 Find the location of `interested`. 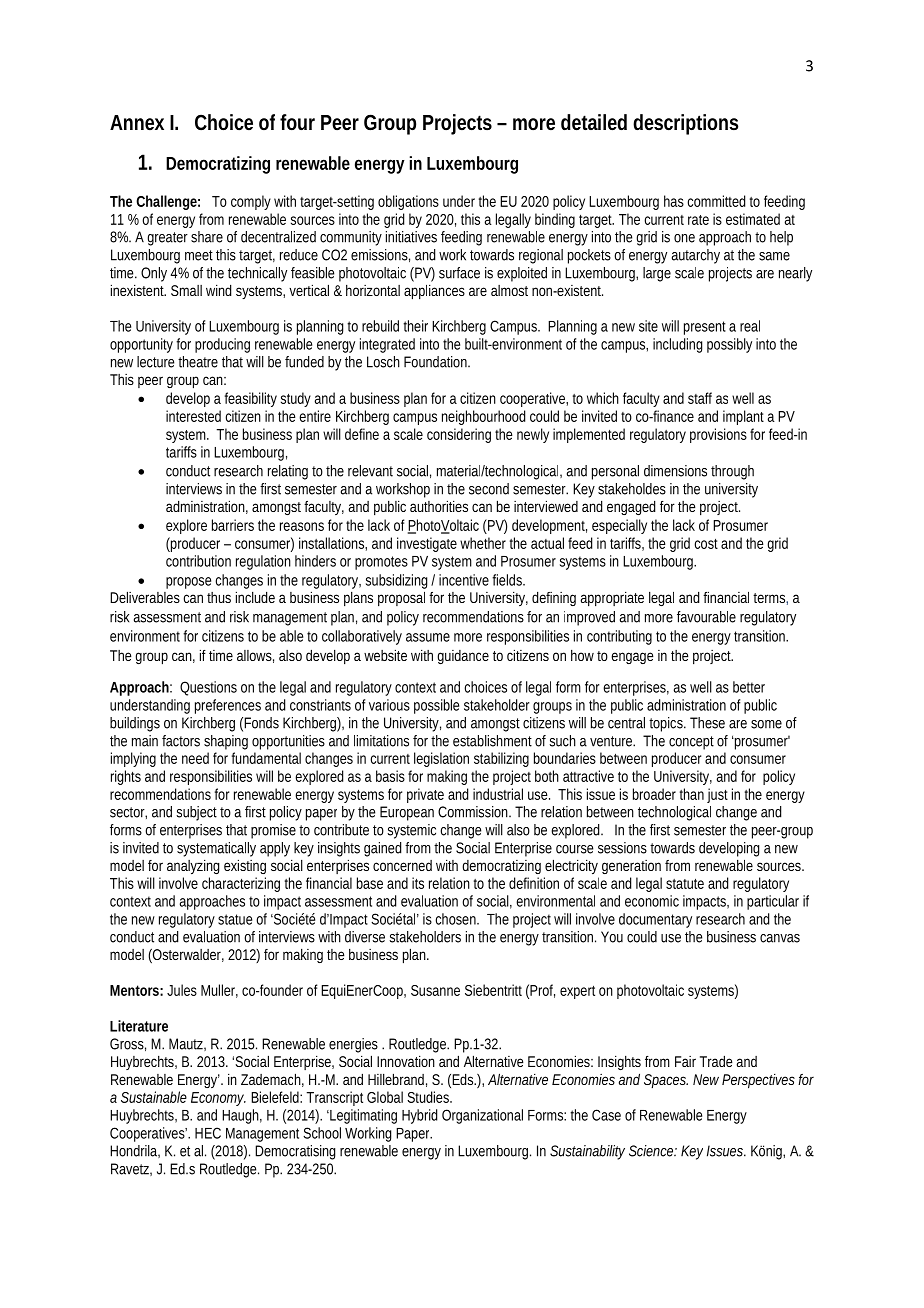

interested is located at coordinates (193, 416).
